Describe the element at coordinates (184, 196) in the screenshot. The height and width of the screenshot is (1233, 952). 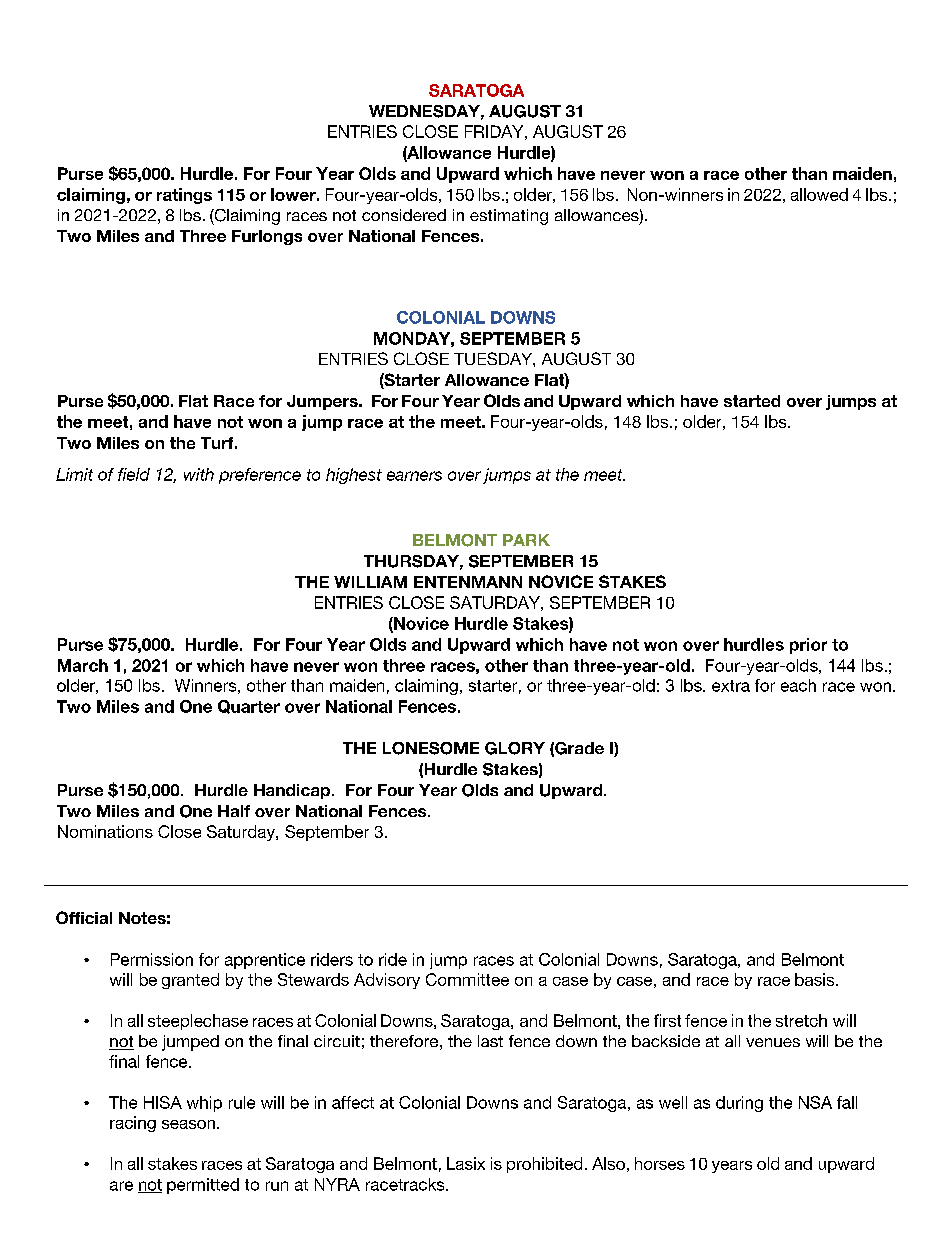
I see `ratings` at that location.
